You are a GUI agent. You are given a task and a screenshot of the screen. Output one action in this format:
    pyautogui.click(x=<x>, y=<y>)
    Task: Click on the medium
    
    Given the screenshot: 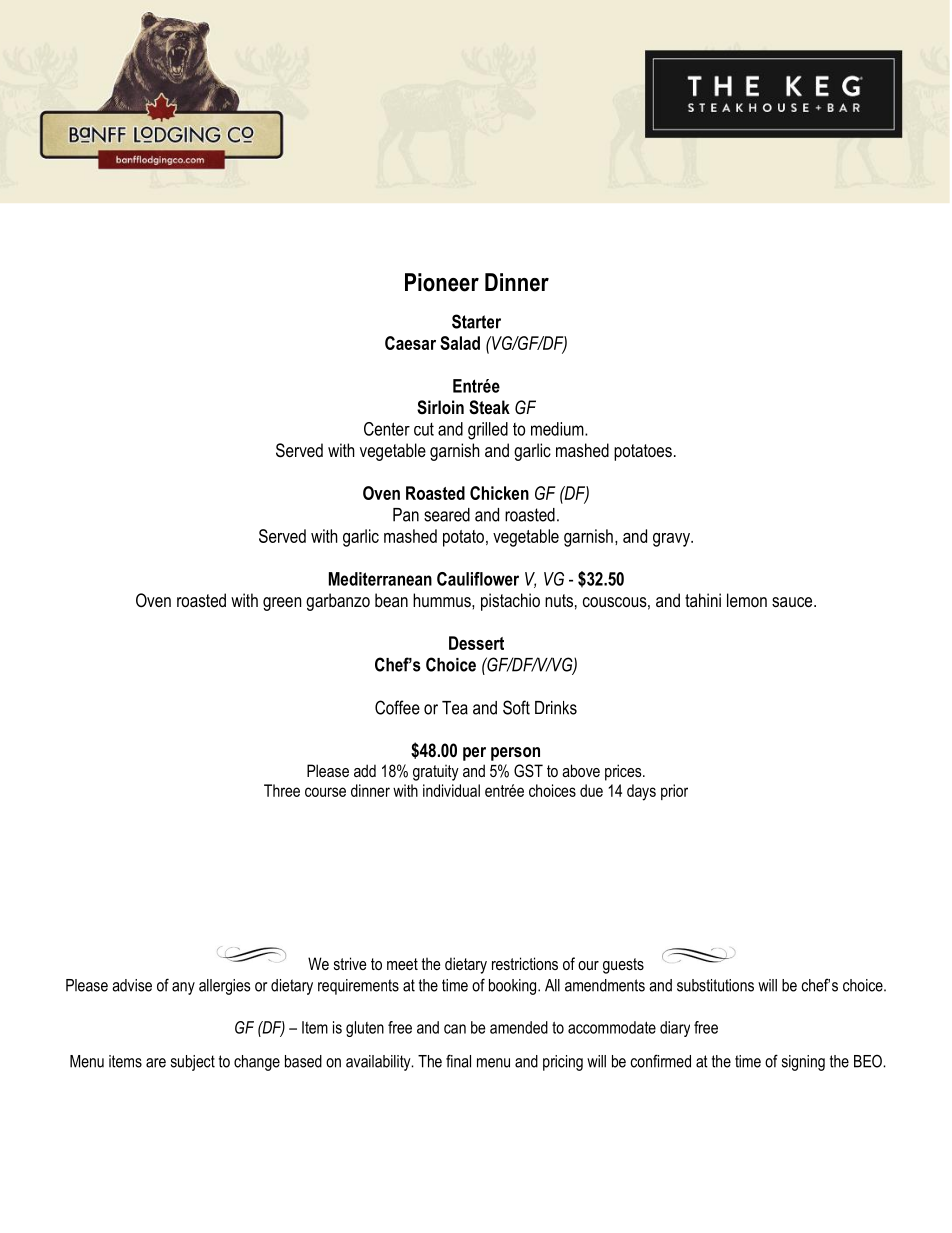 What is the action you would take?
    pyautogui.click(x=558, y=429)
